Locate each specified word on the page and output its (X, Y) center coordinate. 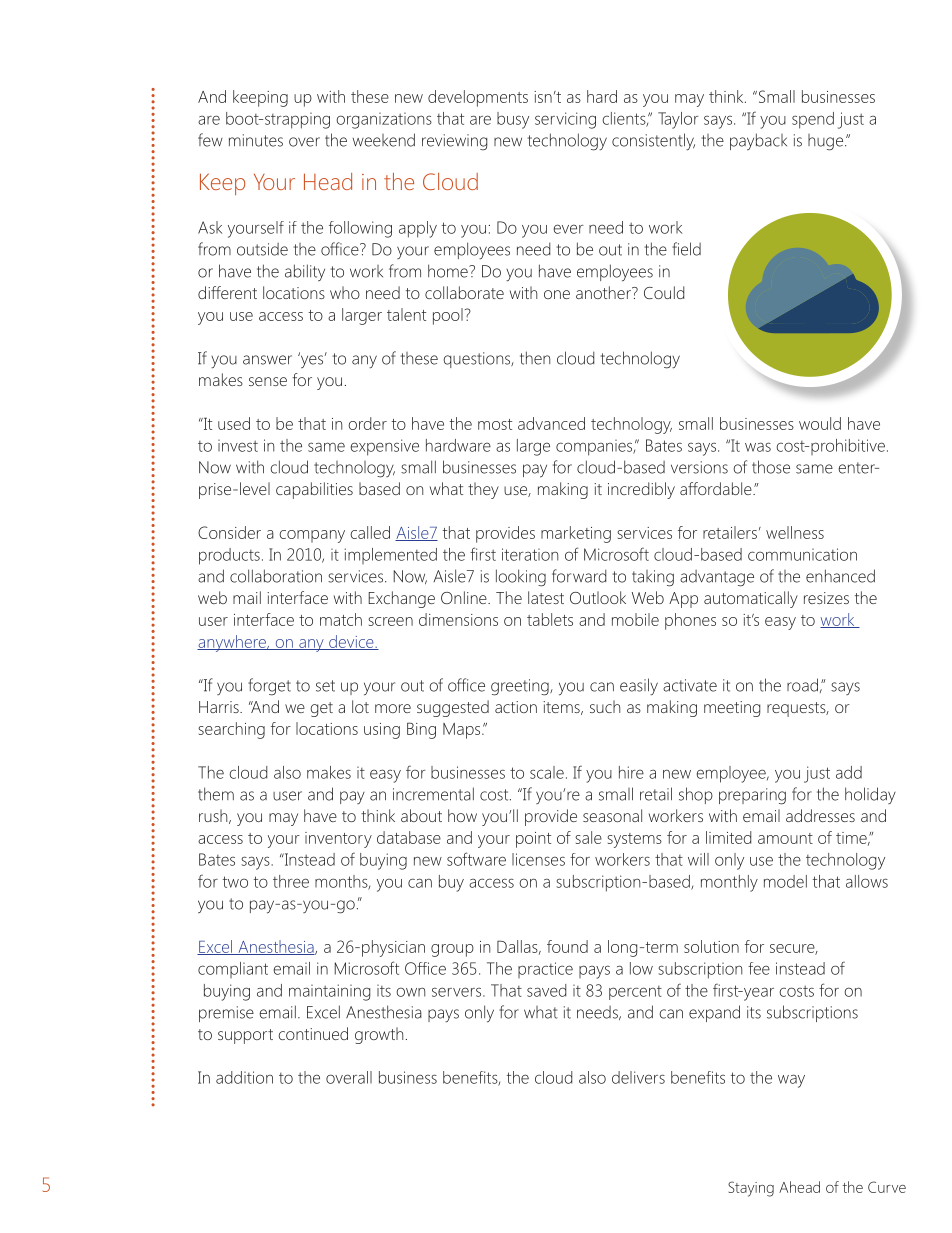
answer (267, 360)
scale (547, 772)
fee (759, 968)
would (820, 423)
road (802, 685)
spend (813, 120)
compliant (233, 970)
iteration (530, 554)
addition (244, 1077)
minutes (256, 140)
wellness (795, 532)
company (312, 536)
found (567, 946)
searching (231, 730)
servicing (565, 120)
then (535, 358)
